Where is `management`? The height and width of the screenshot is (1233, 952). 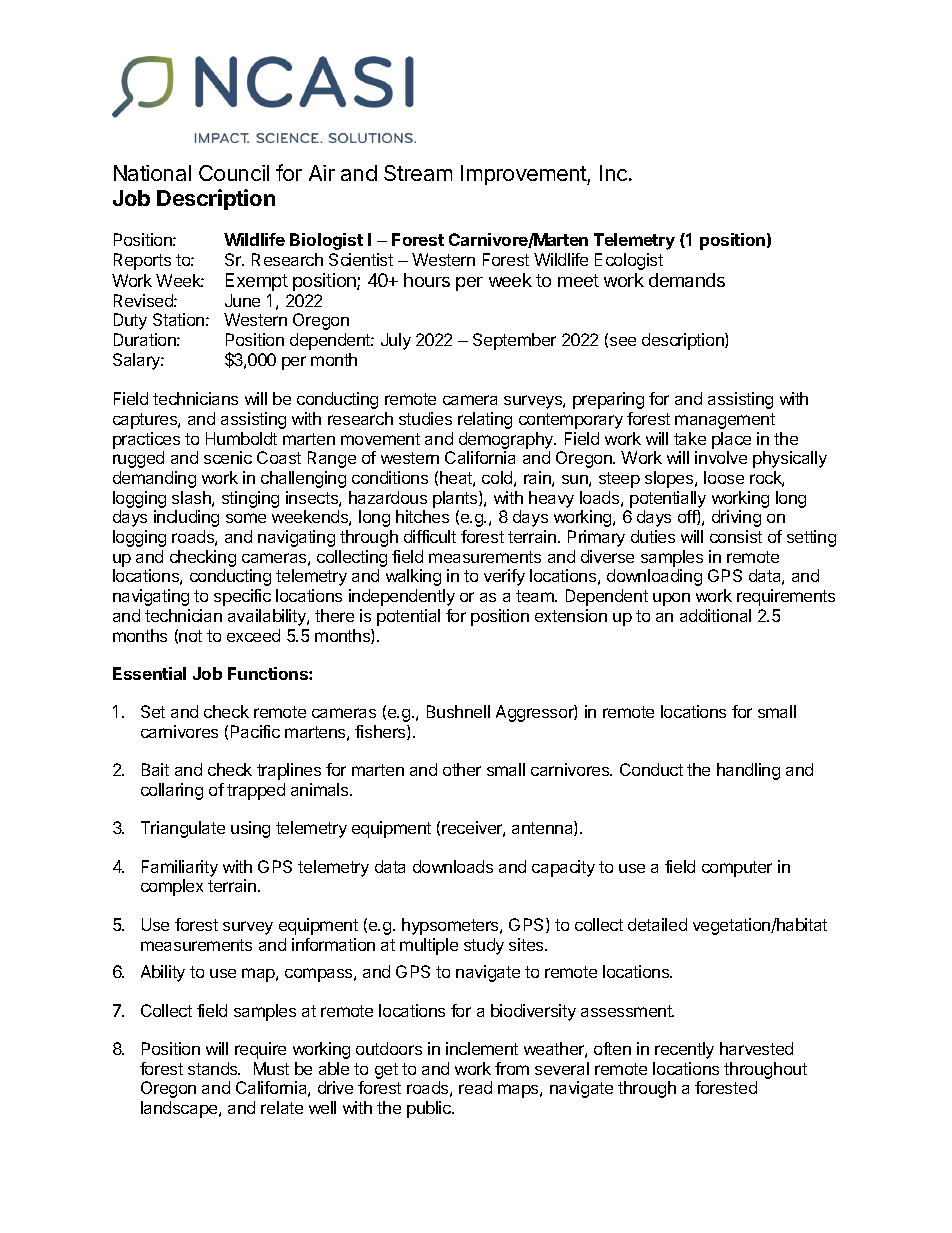 management is located at coordinates (725, 421).
